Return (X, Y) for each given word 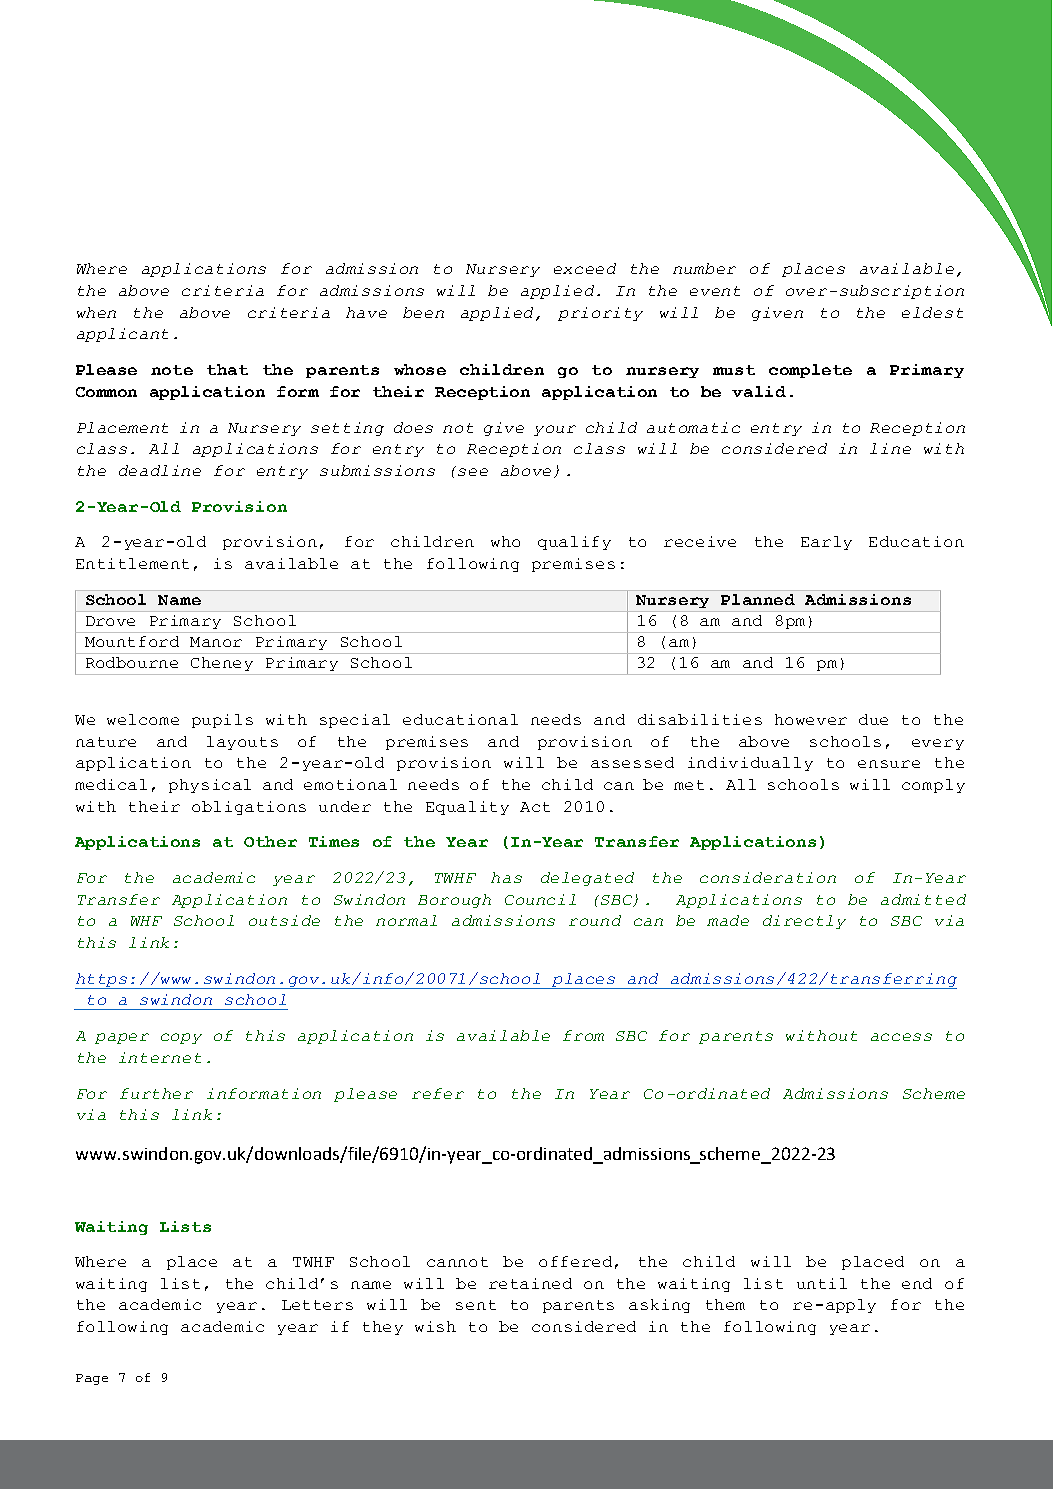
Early (826, 543)
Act (535, 807)
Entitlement (132, 563)
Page (92, 1379)
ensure (889, 764)
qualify (574, 543)
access (901, 1037)
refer (438, 1093)
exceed (585, 268)
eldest (932, 312)
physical (210, 786)
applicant (122, 335)
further (156, 1093)
